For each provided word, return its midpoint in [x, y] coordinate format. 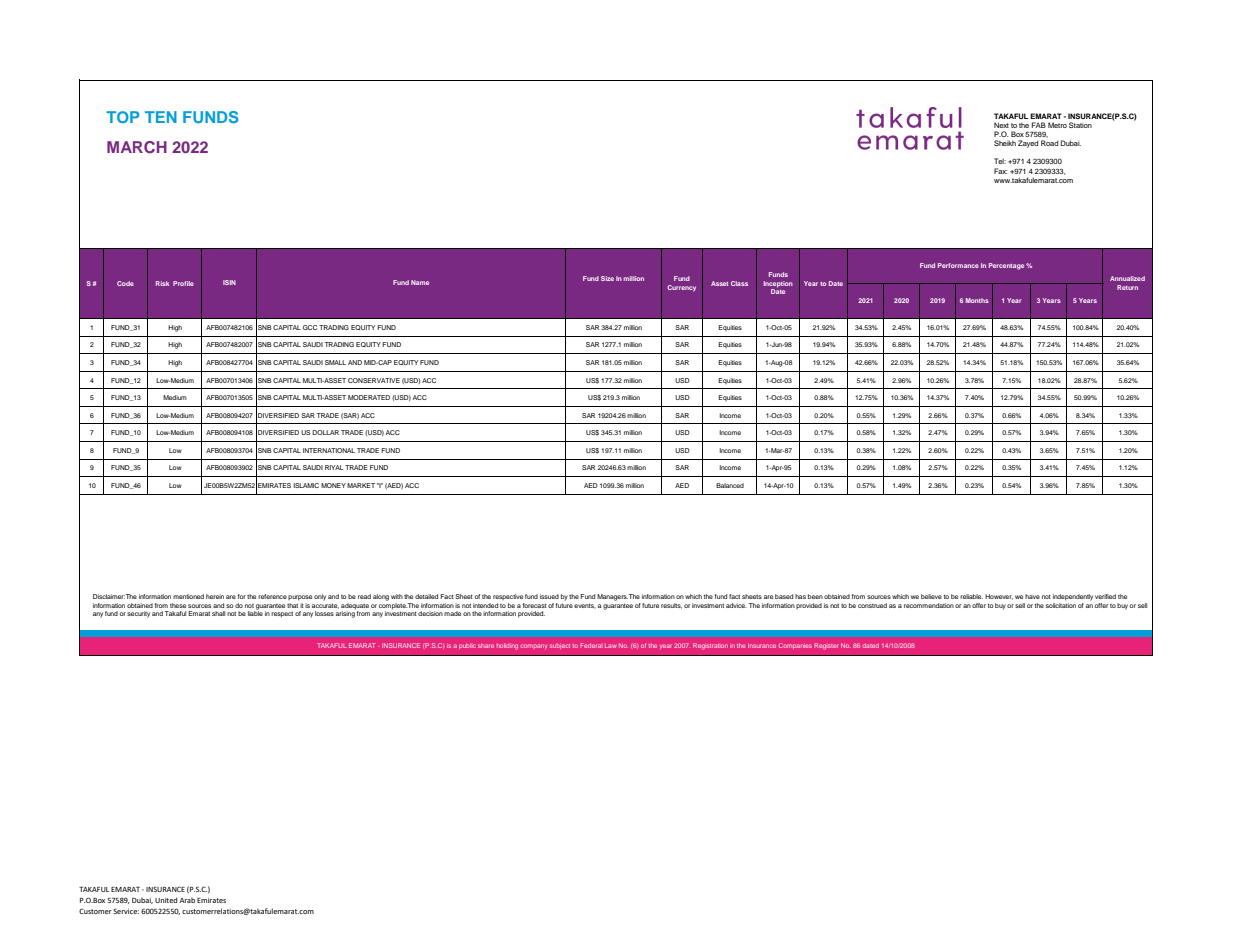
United [166, 900]
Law [611, 646]
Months [977, 300]
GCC [310, 327]
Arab [187, 900]
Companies [795, 646]
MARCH [137, 147]
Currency [681, 288]
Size [607, 278]
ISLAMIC [306, 485]
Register [826, 646]
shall [218, 613]
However [999, 597]
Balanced [730, 485]
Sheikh [1005, 143]
